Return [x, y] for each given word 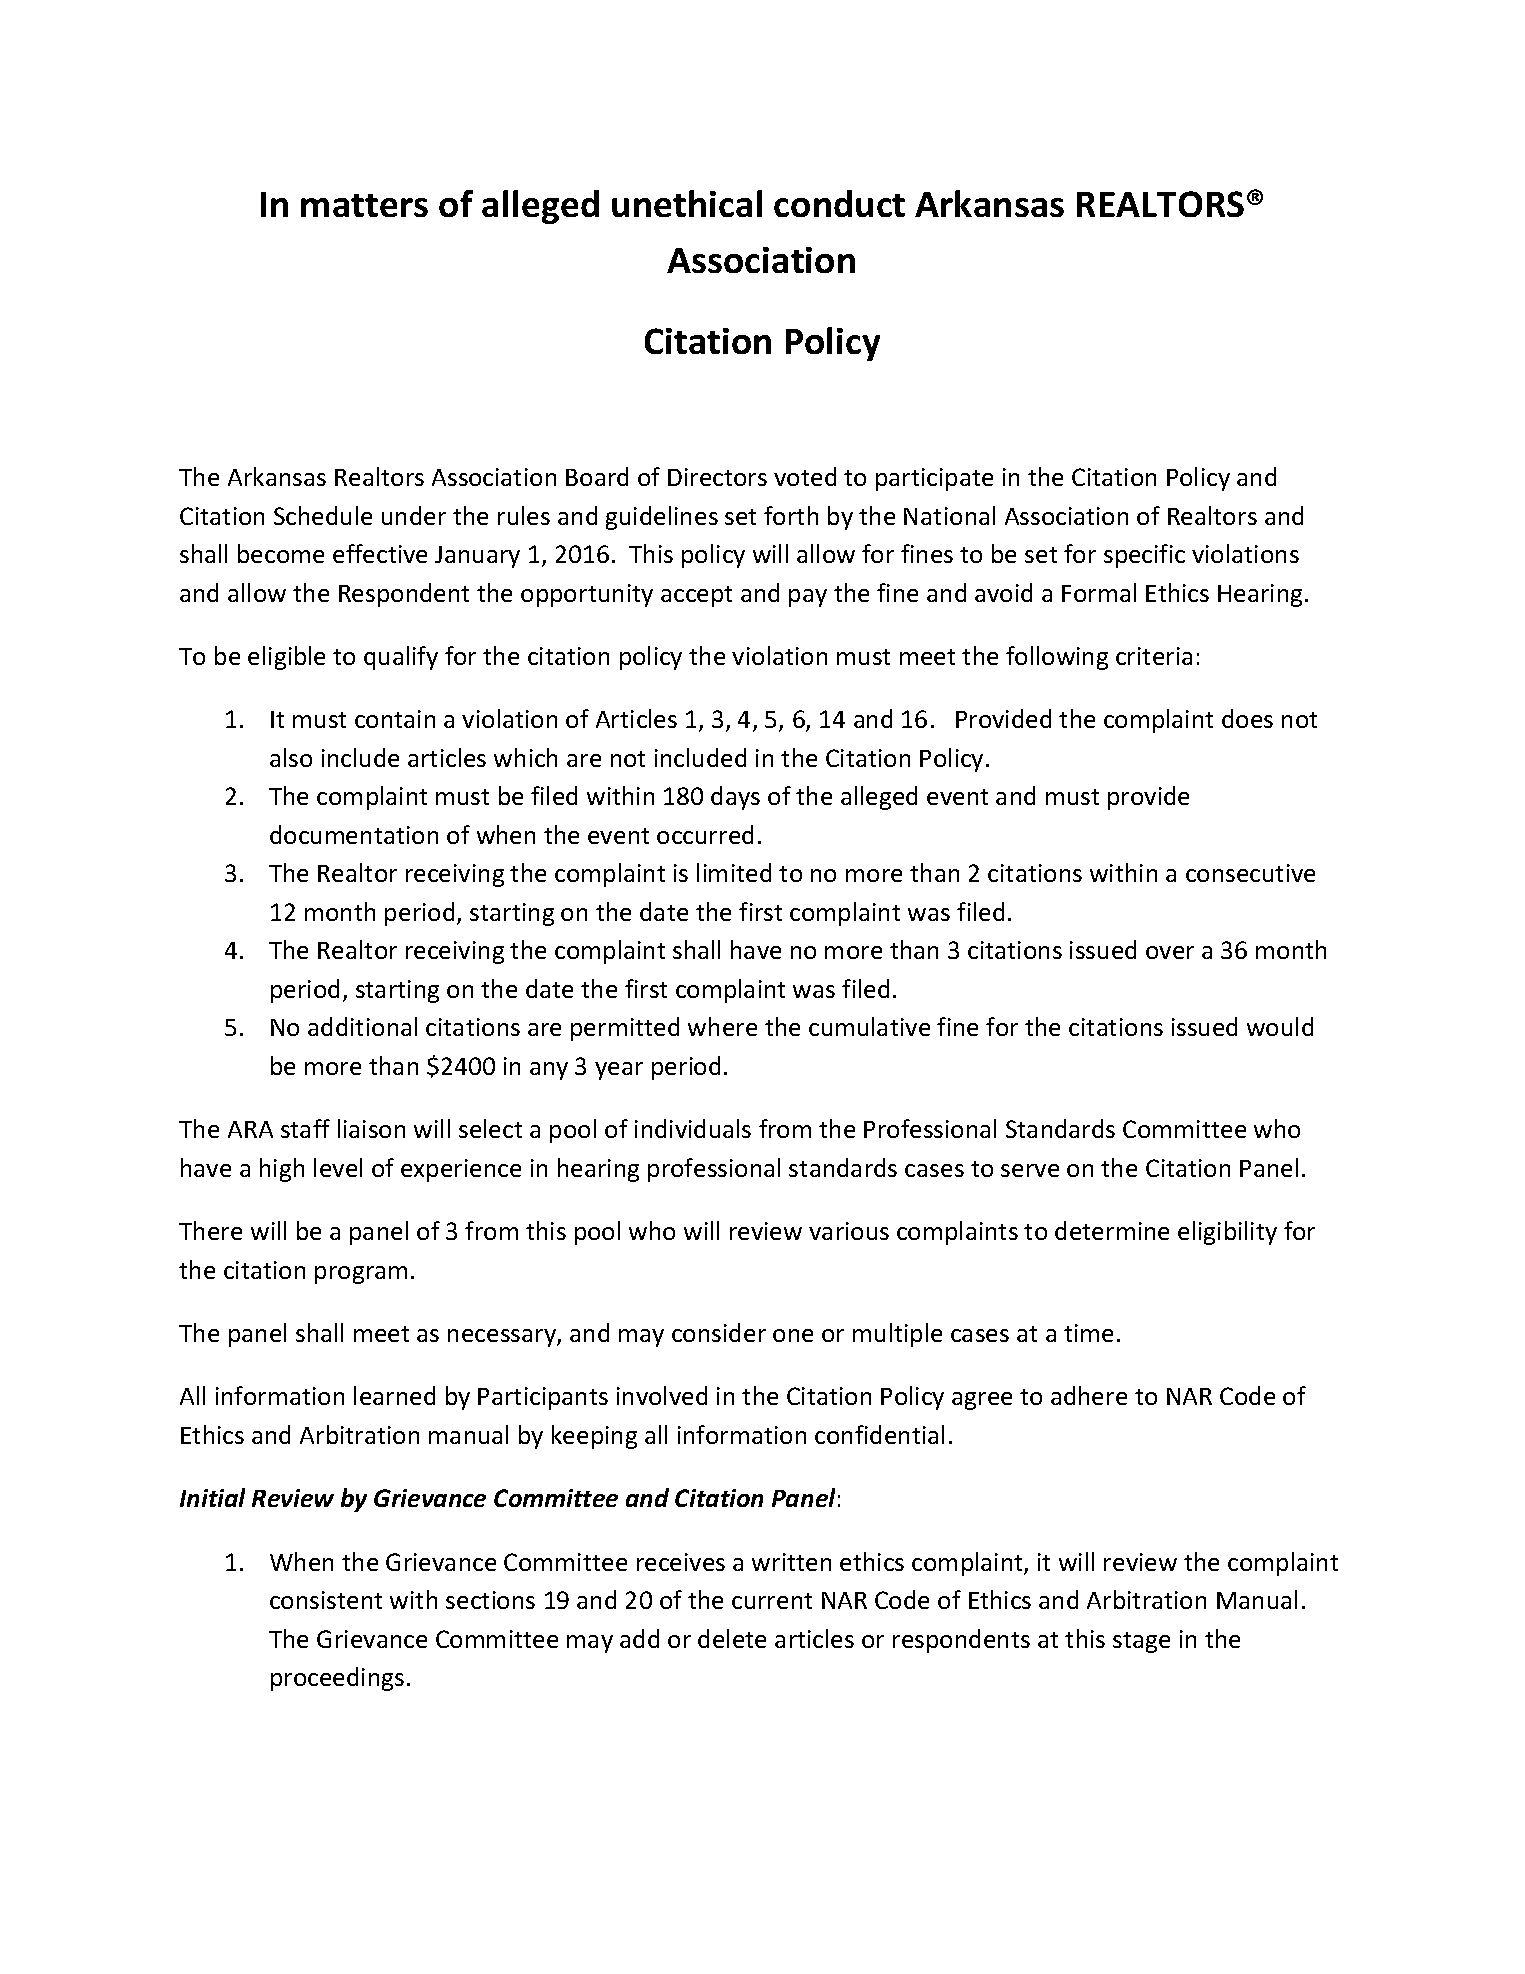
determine [1112, 1230]
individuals [693, 1128]
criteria [1154, 656]
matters [364, 205]
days [735, 798]
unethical [687, 203]
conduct [839, 203]
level [338, 1167]
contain [395, 719]
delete [732, 1638]
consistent [326, 1600]
